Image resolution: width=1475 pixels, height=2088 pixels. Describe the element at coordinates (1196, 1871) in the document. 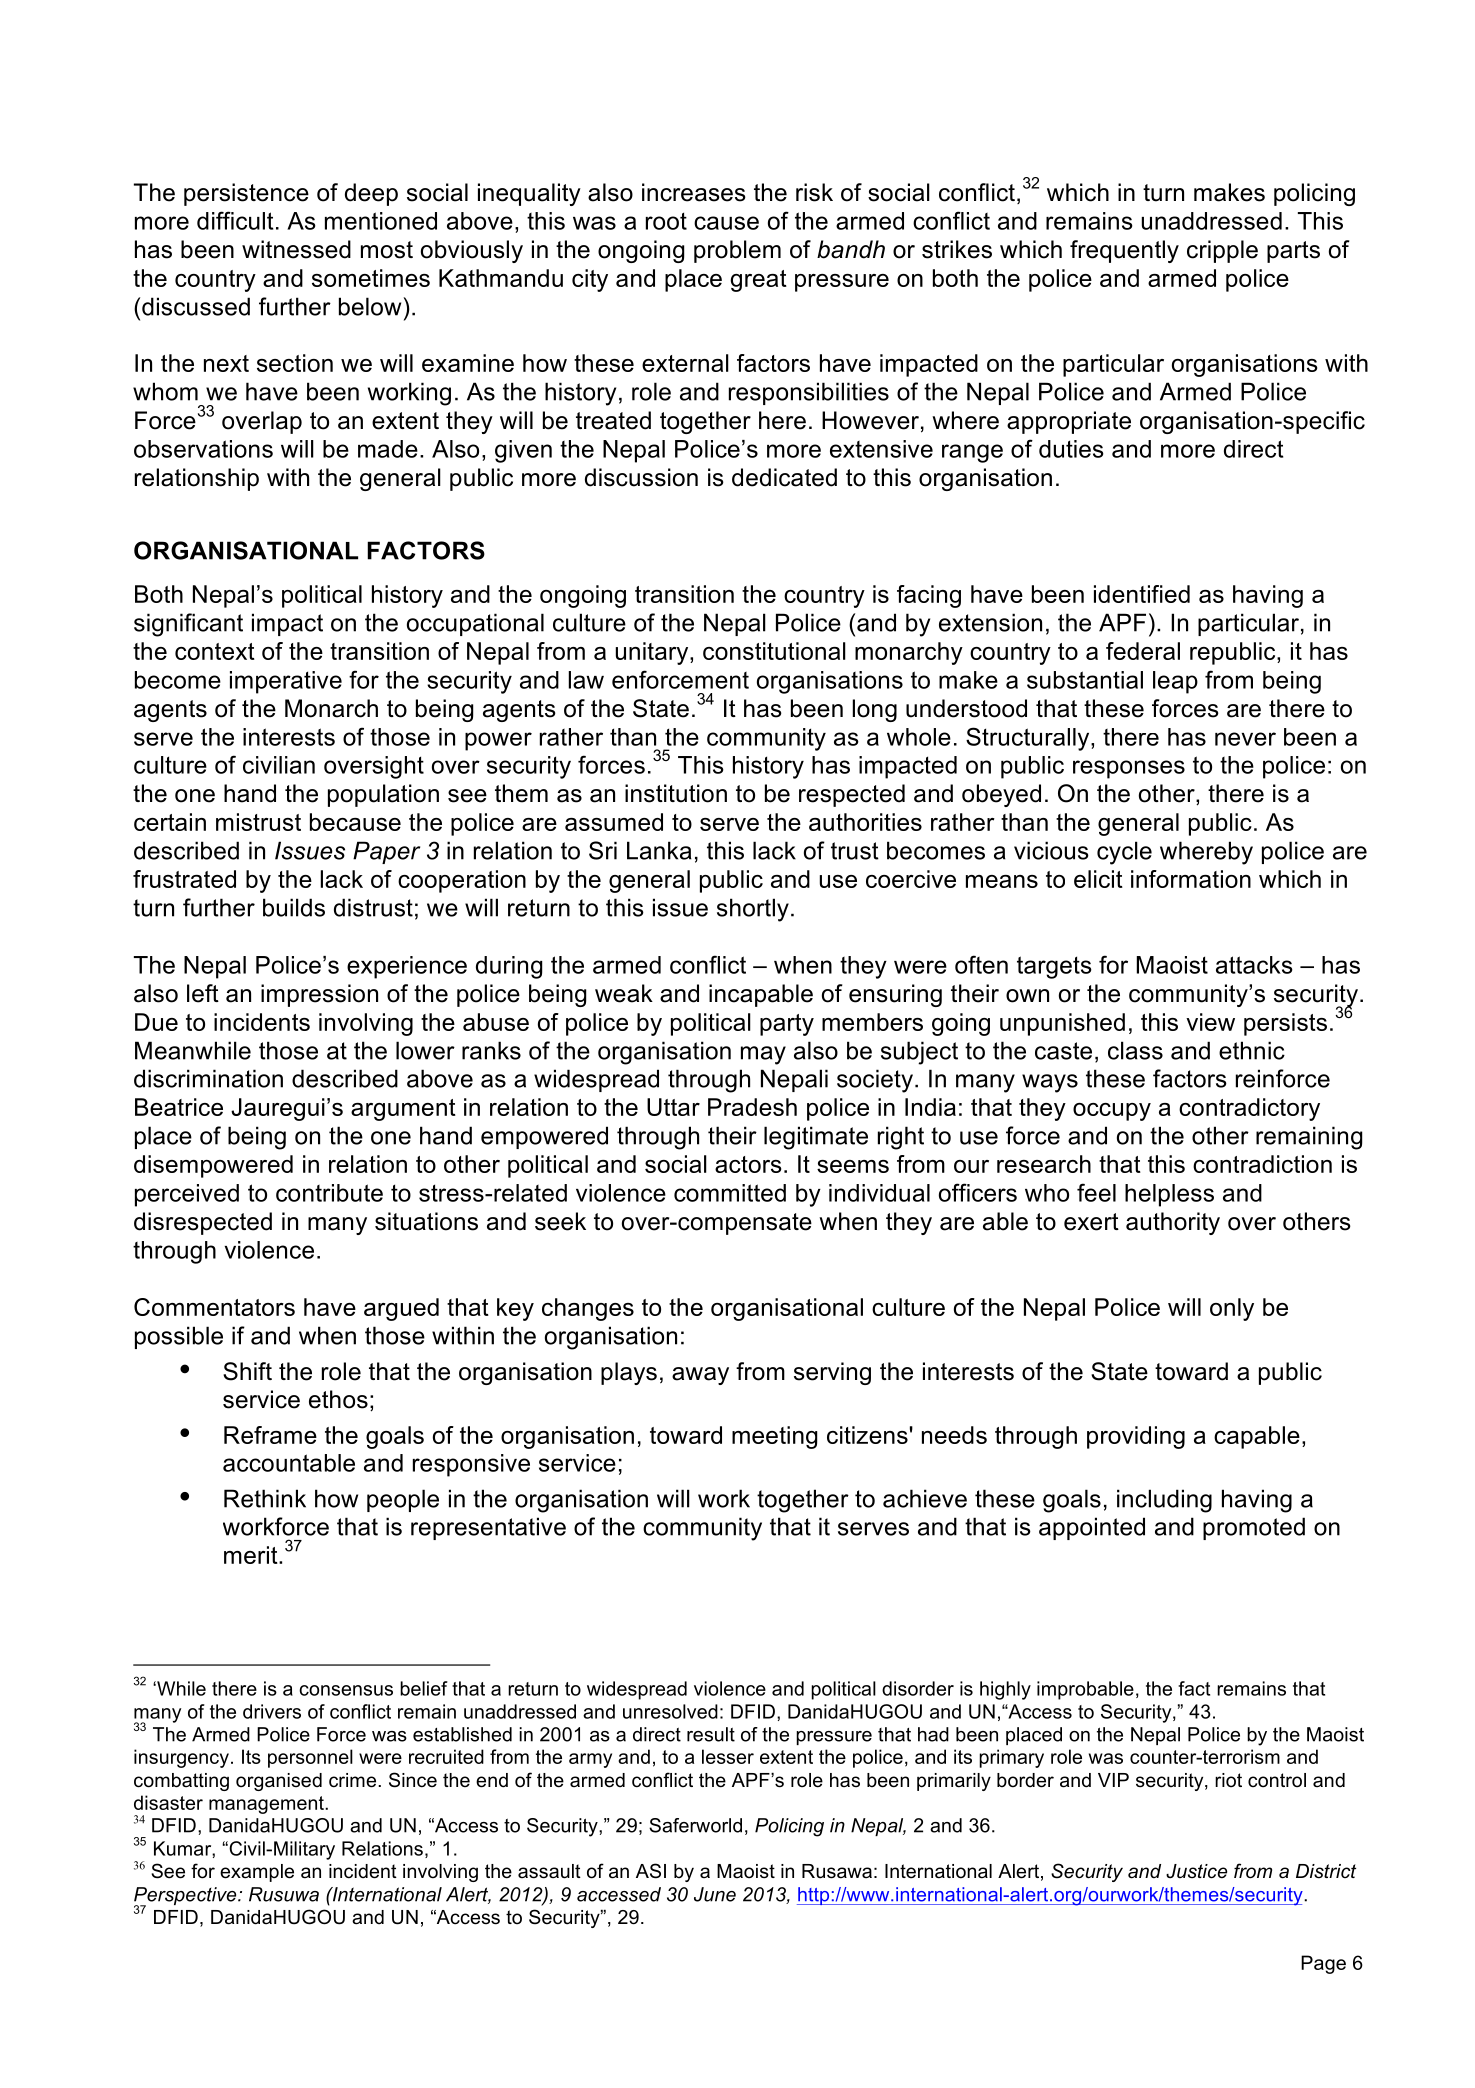

I see `Justice` at that location.
